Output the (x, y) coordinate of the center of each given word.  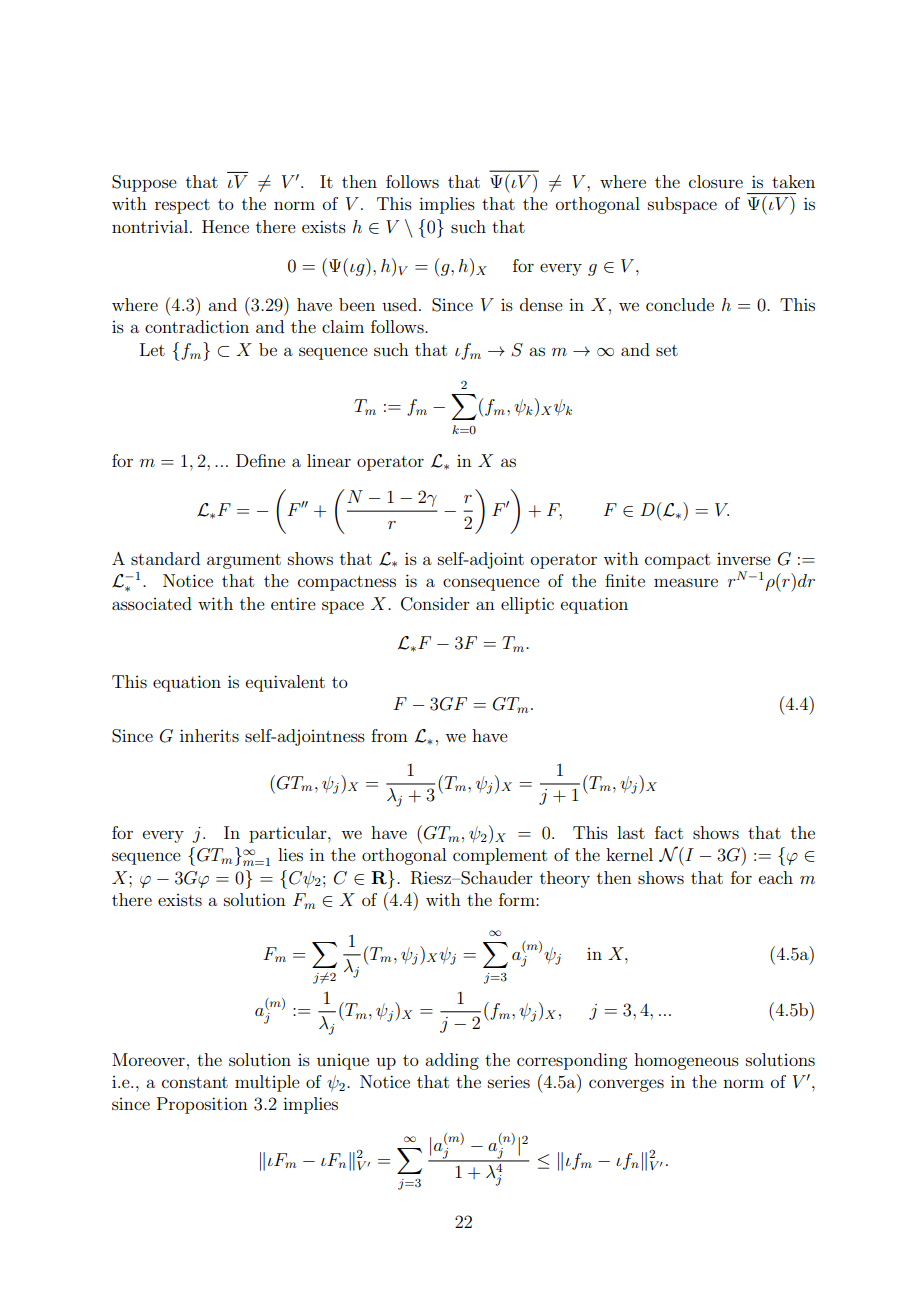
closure (716, 181)
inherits (209, 735)
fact (669, 832)
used (401, 304)
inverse (744, 559)
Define (260, 460)
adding (452, 1061)
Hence (225, 226)
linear (329, 460)
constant (195, 1082)
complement (500, 856)
